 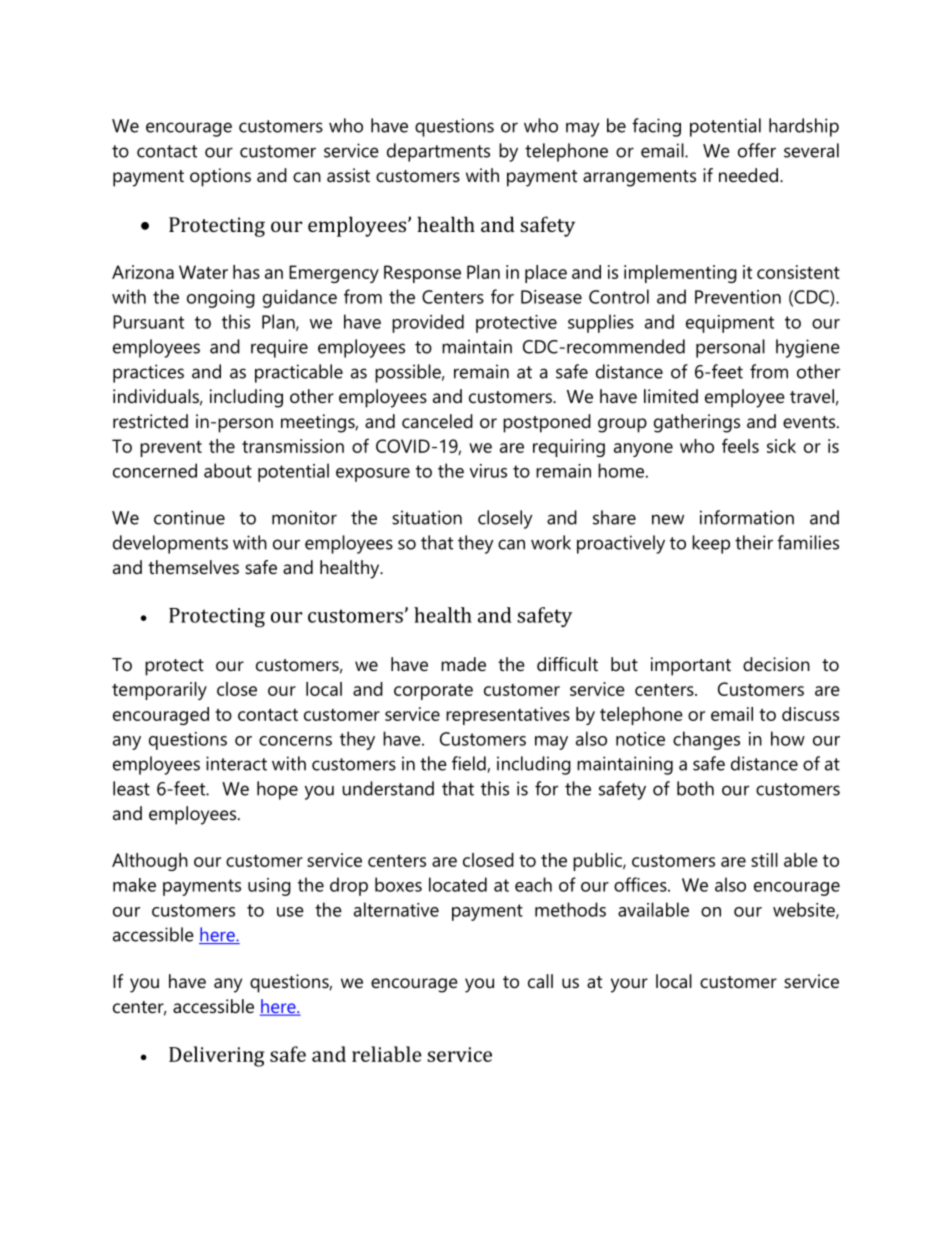 I want to click on Delivering, so click(x=217, y=1056).
